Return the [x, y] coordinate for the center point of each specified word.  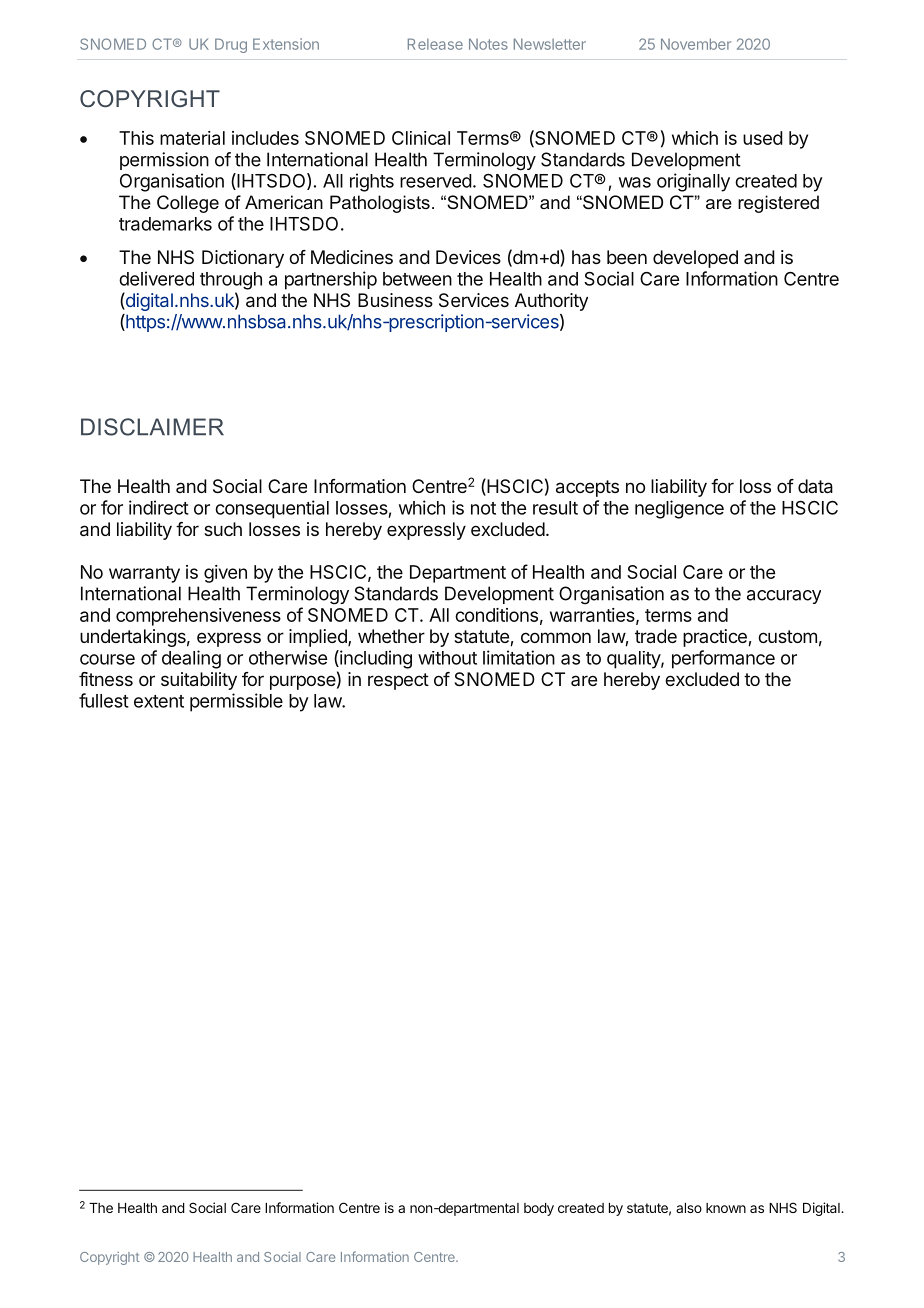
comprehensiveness [198, 617]
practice [716, 638]
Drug [231, 45]
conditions [496, 615]
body [539, 1209]
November [696, 44]
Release [435, 44]
